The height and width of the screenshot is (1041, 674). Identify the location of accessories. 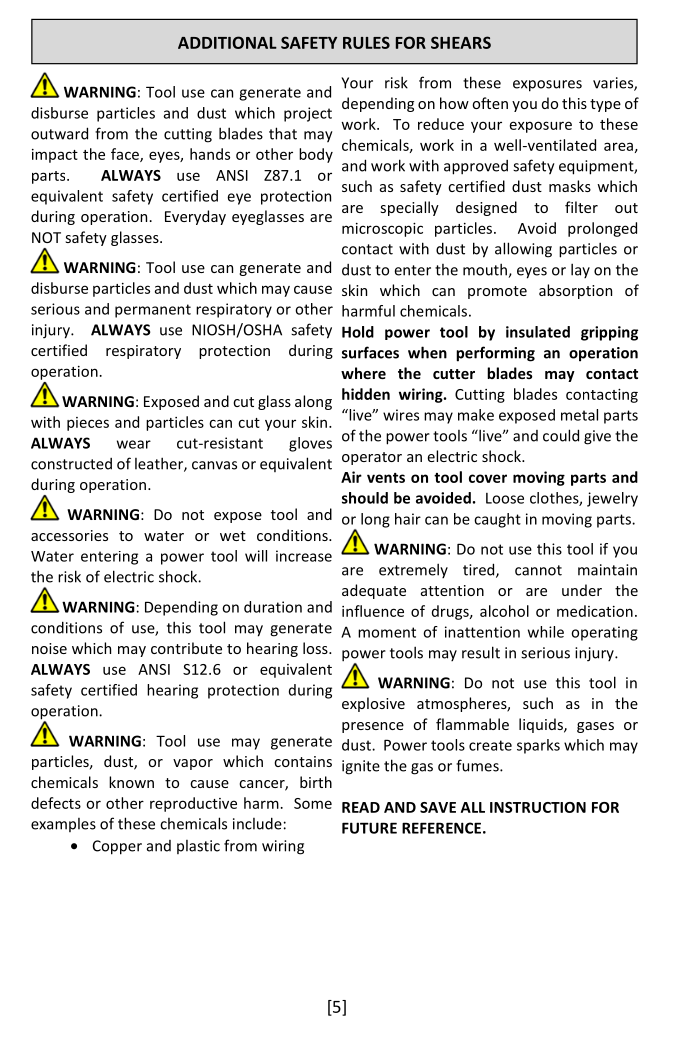
(69, 535).
